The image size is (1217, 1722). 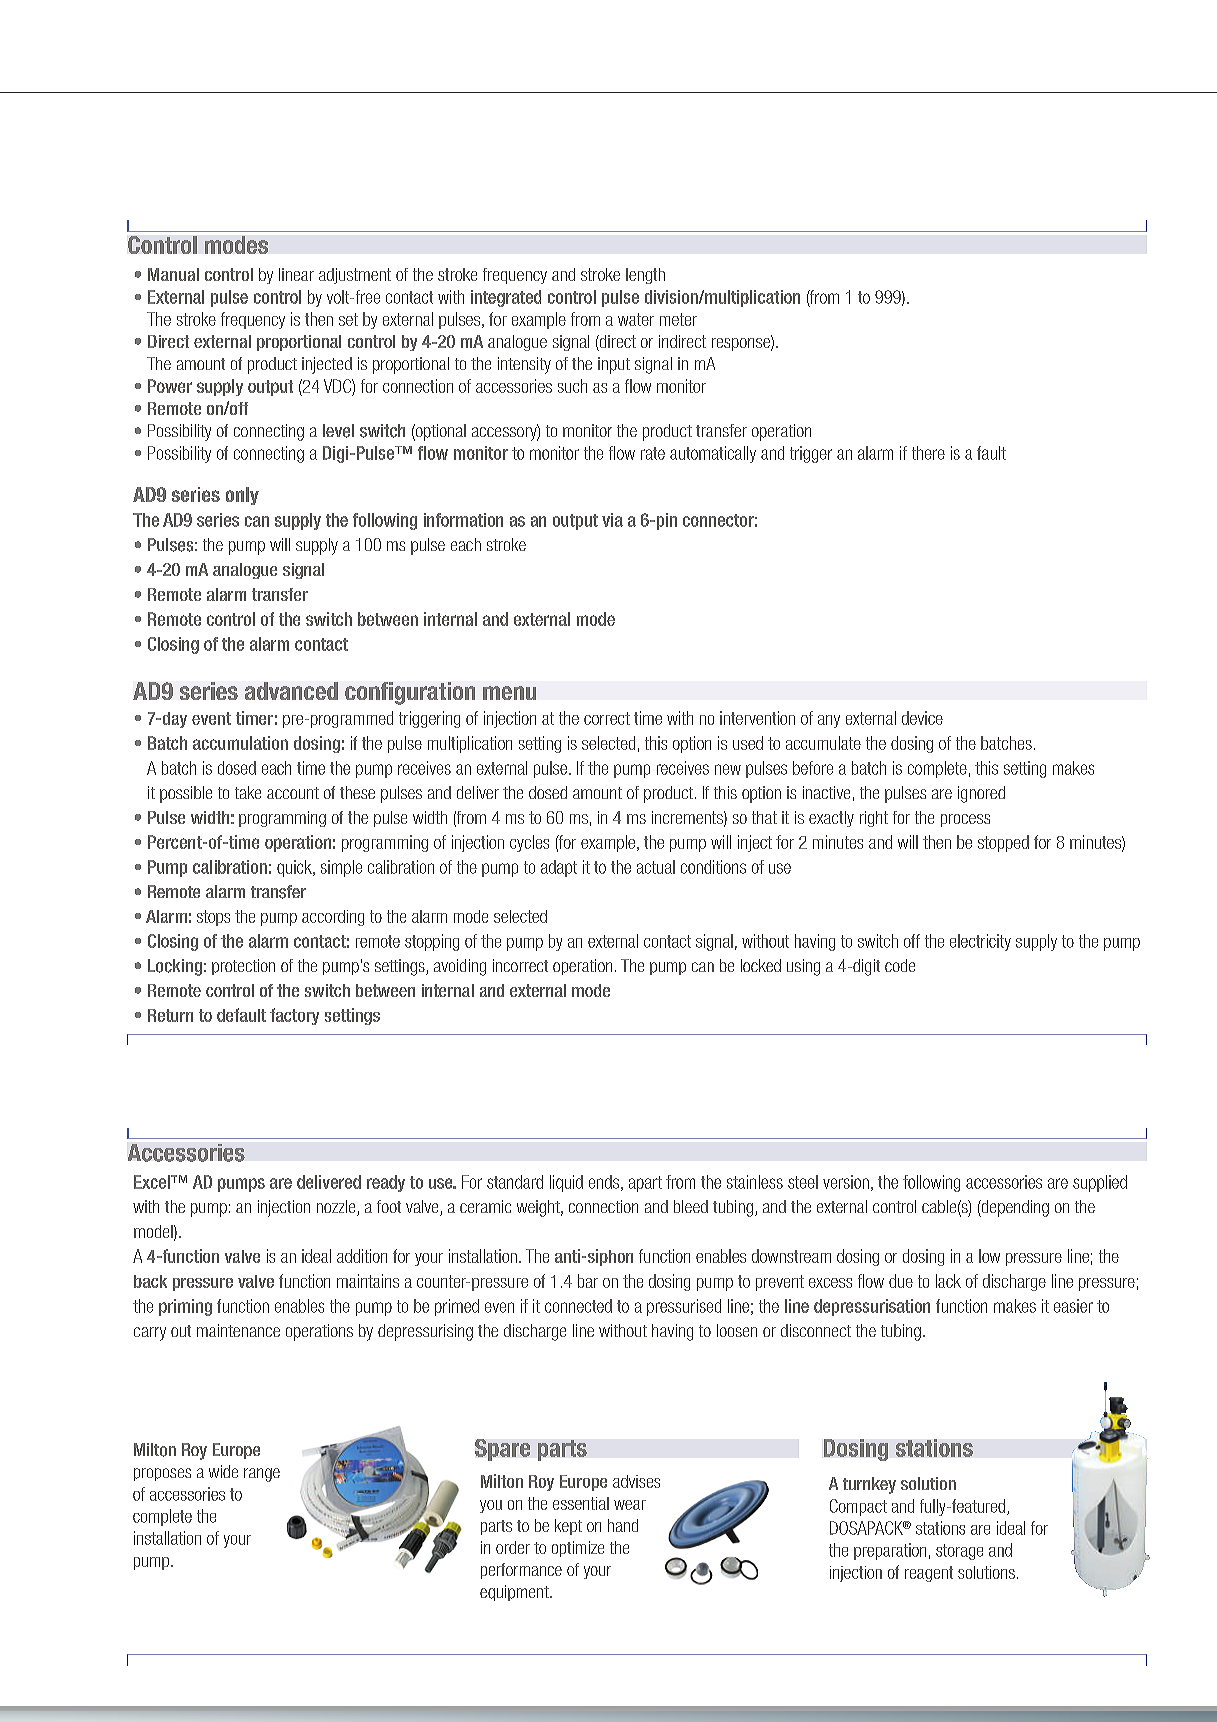 What do you see at coordinates (291, 691) in the screenshot?
I see `advanced` at bounding box center [291, 691].
